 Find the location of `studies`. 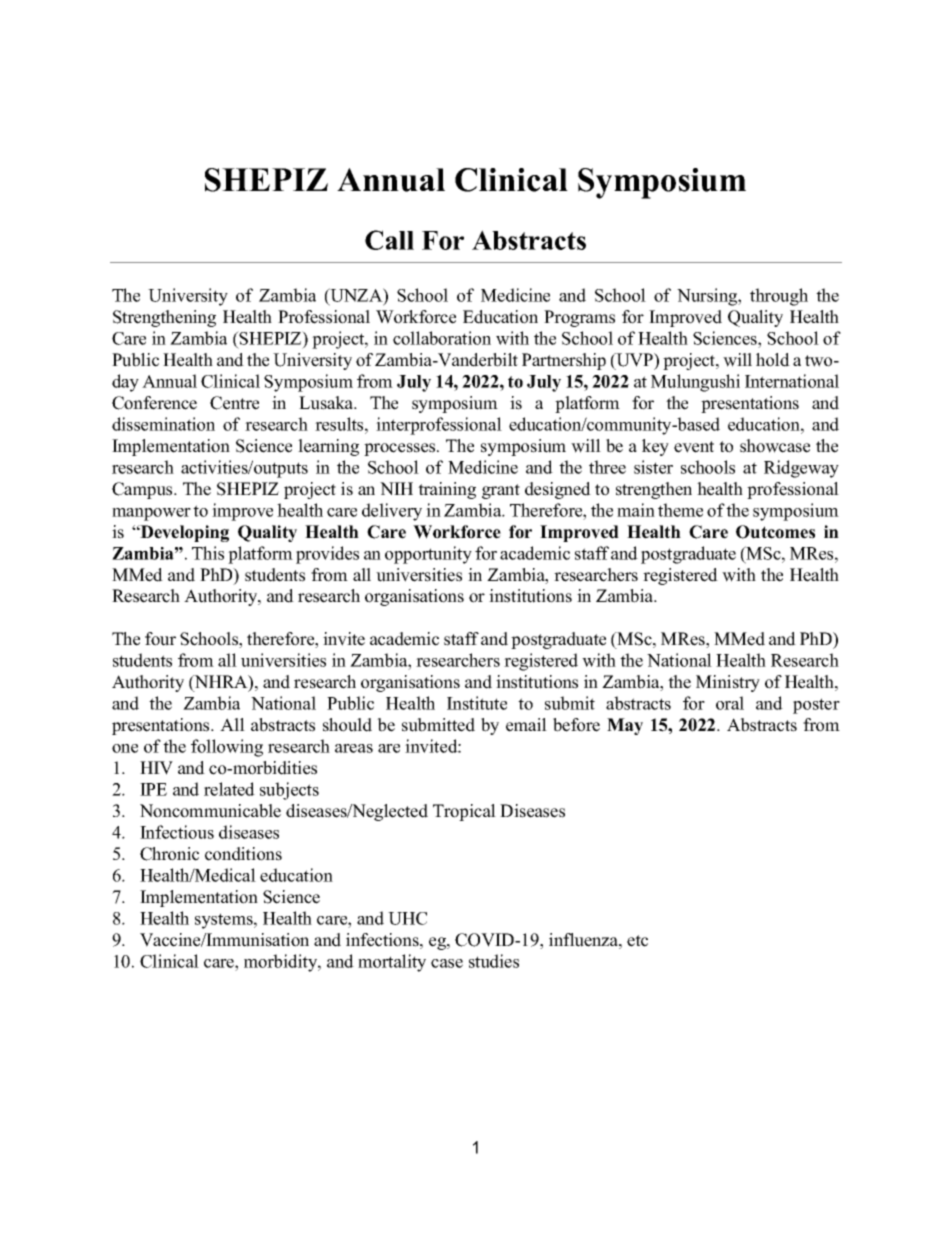

studies is located at coordinates (494, 961).
